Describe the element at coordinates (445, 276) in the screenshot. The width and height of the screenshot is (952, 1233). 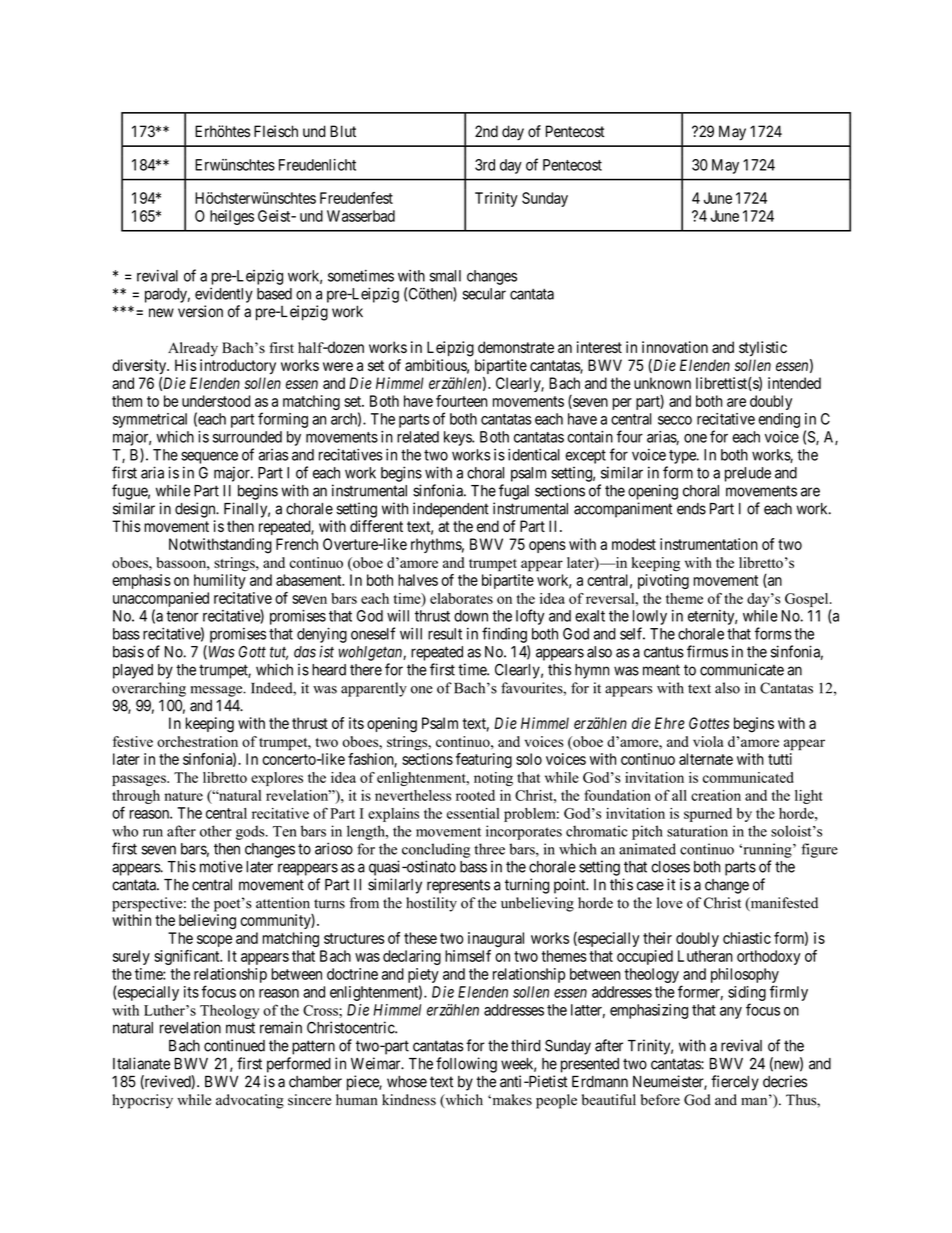
I see `small` at that location.
